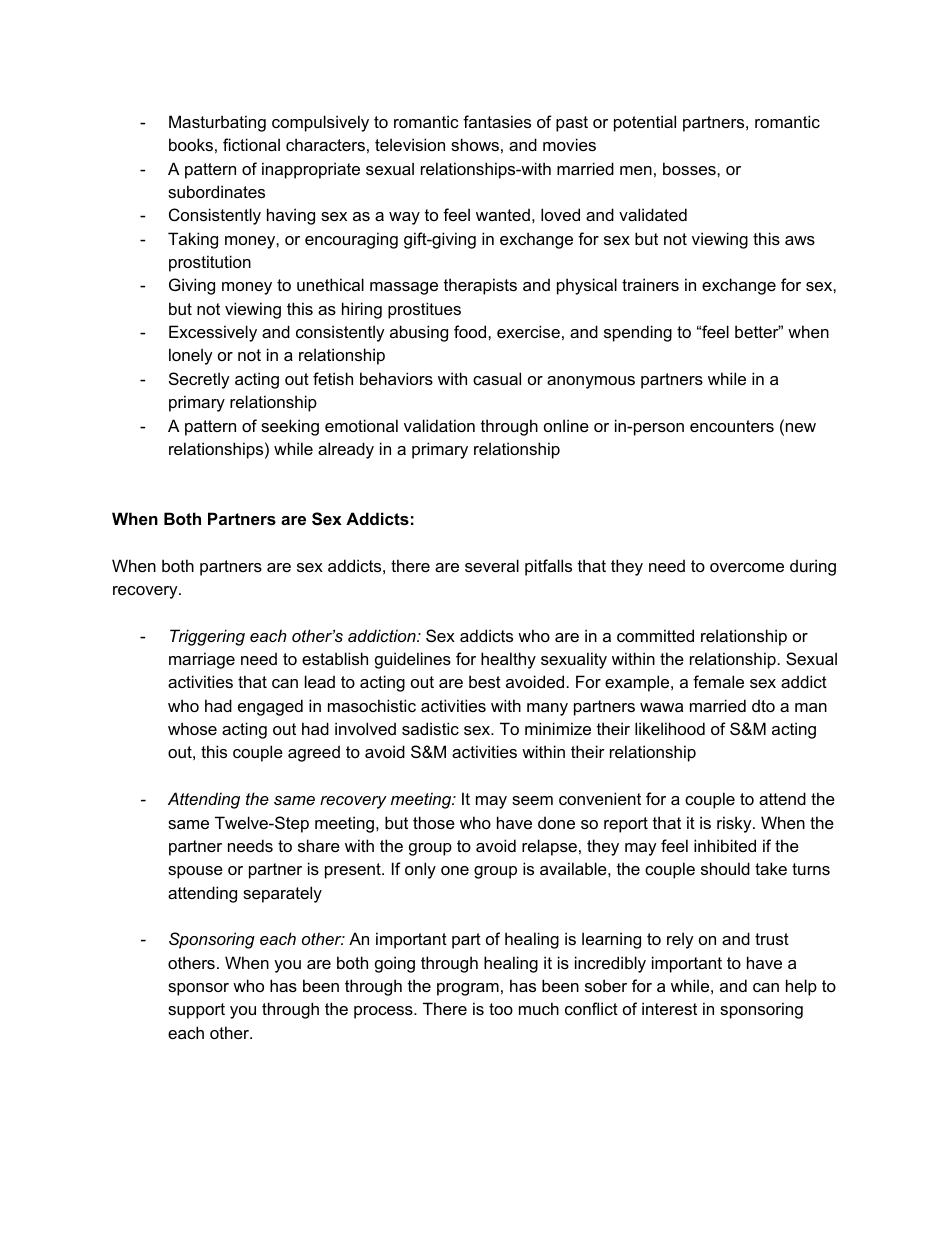 The height and width of the screenshot is (1233, 952). I want to click on several, so click(492, 565).
